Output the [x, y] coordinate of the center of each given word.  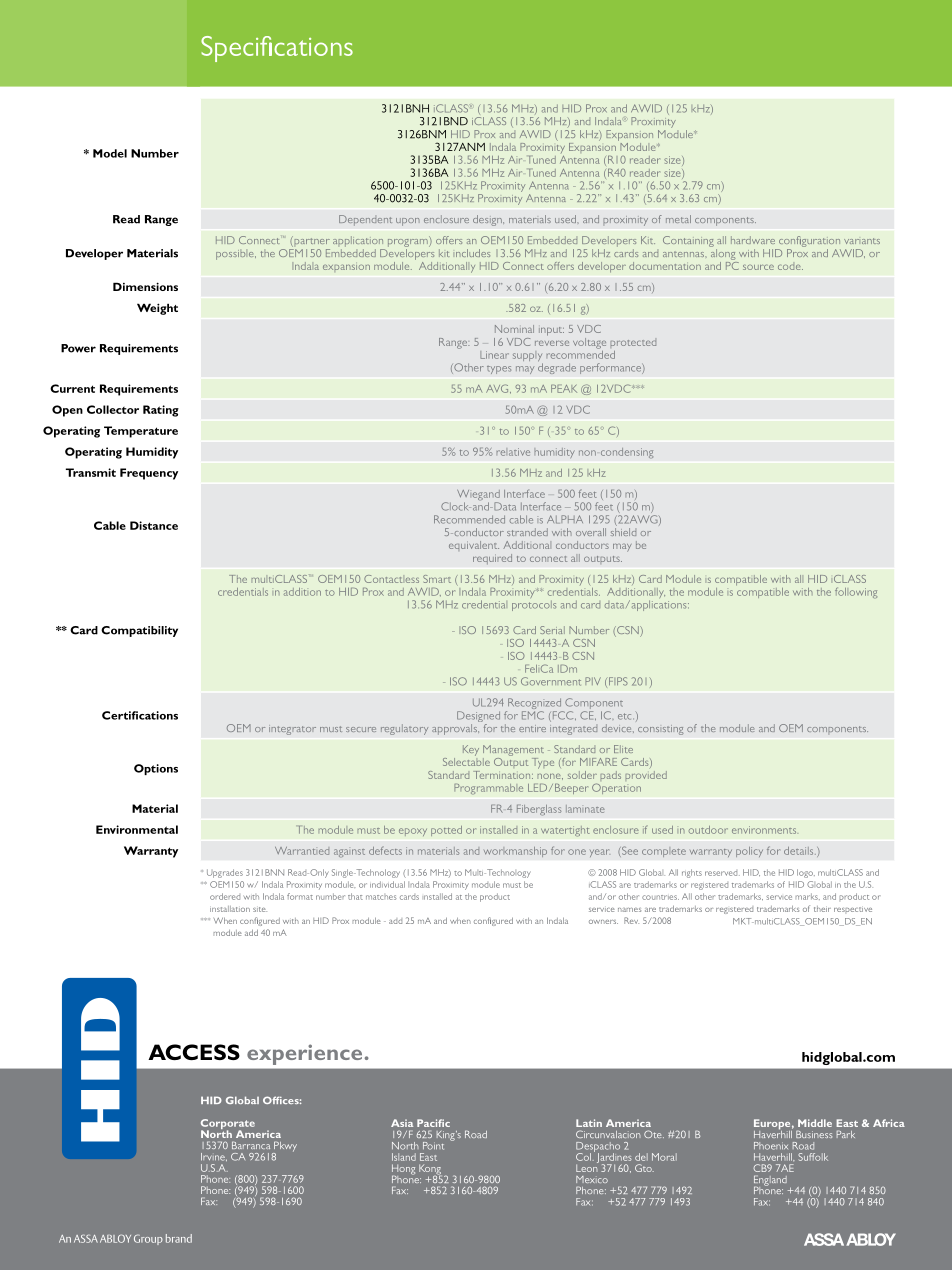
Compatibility [139, 631]
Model [110, 153]
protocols [534, 606]
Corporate [228, 1125]
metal [678, 219]
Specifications [277, 49]
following [856, 592]
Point [433, 1146]
